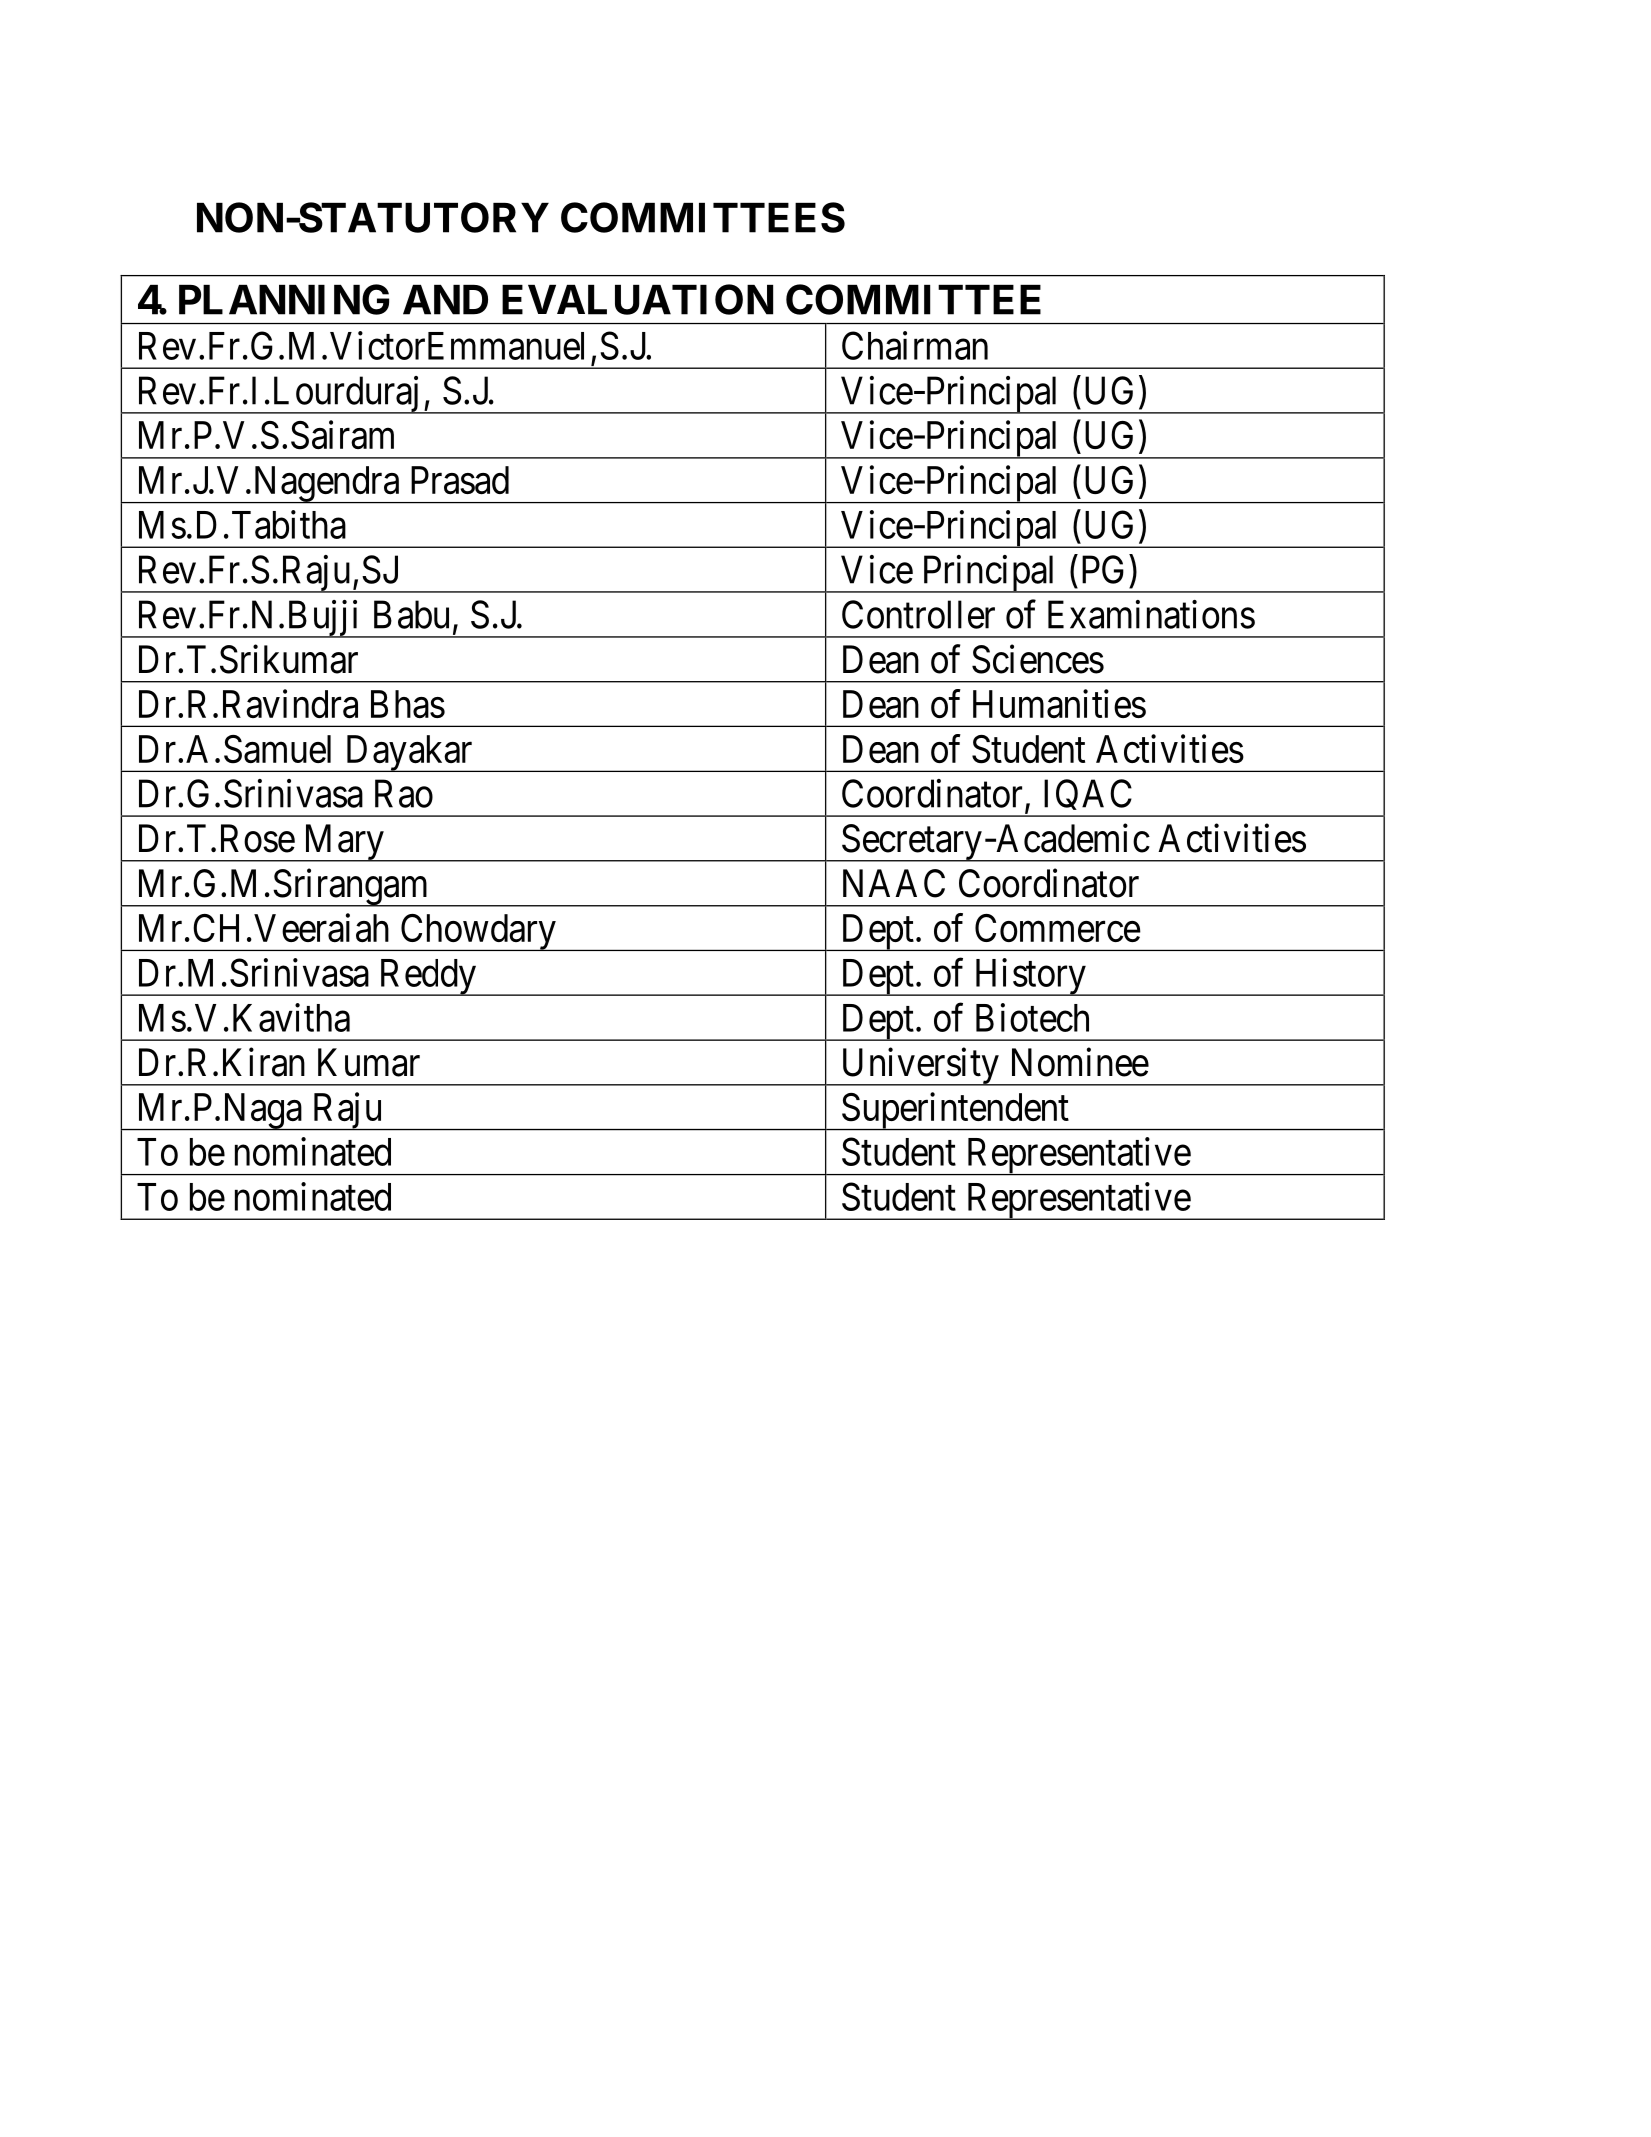 The image size is (1651, 2137). What do you see at coordinates (637, 299) in the page?
I see `EVALUATION` at bounding box center [637, 299].
